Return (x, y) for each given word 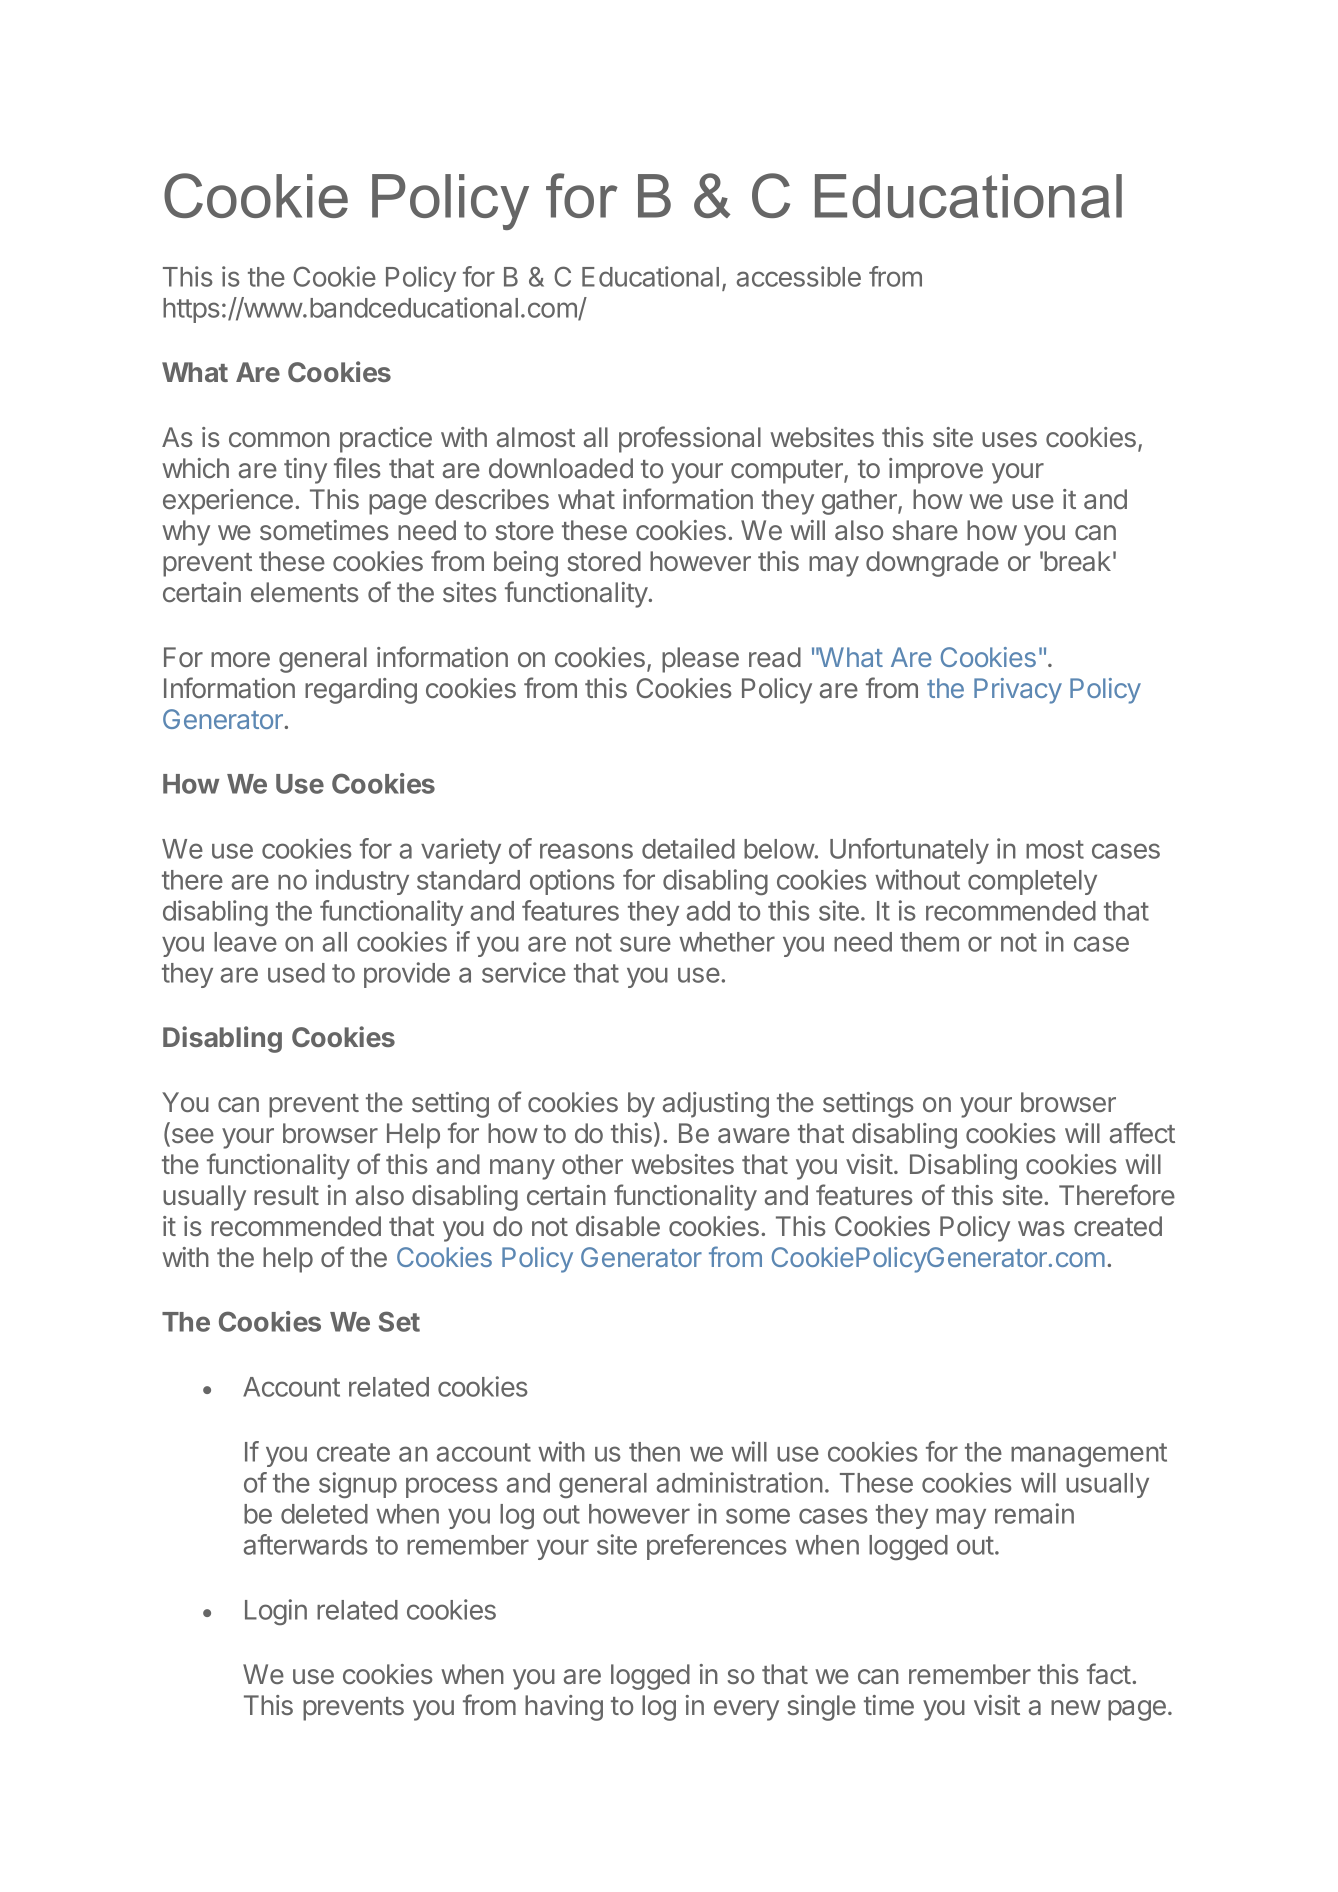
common (279, 439)
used (296, 973)
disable (618, 1226)
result (286, 1195)
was (1041, 1229)
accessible (799, 276)
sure (645, 944)
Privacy (1018, 691)
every (746, 1710)
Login (276, 1612)
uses (1009, 439)
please (700, 660)
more (240, 659)
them (929, 942)
